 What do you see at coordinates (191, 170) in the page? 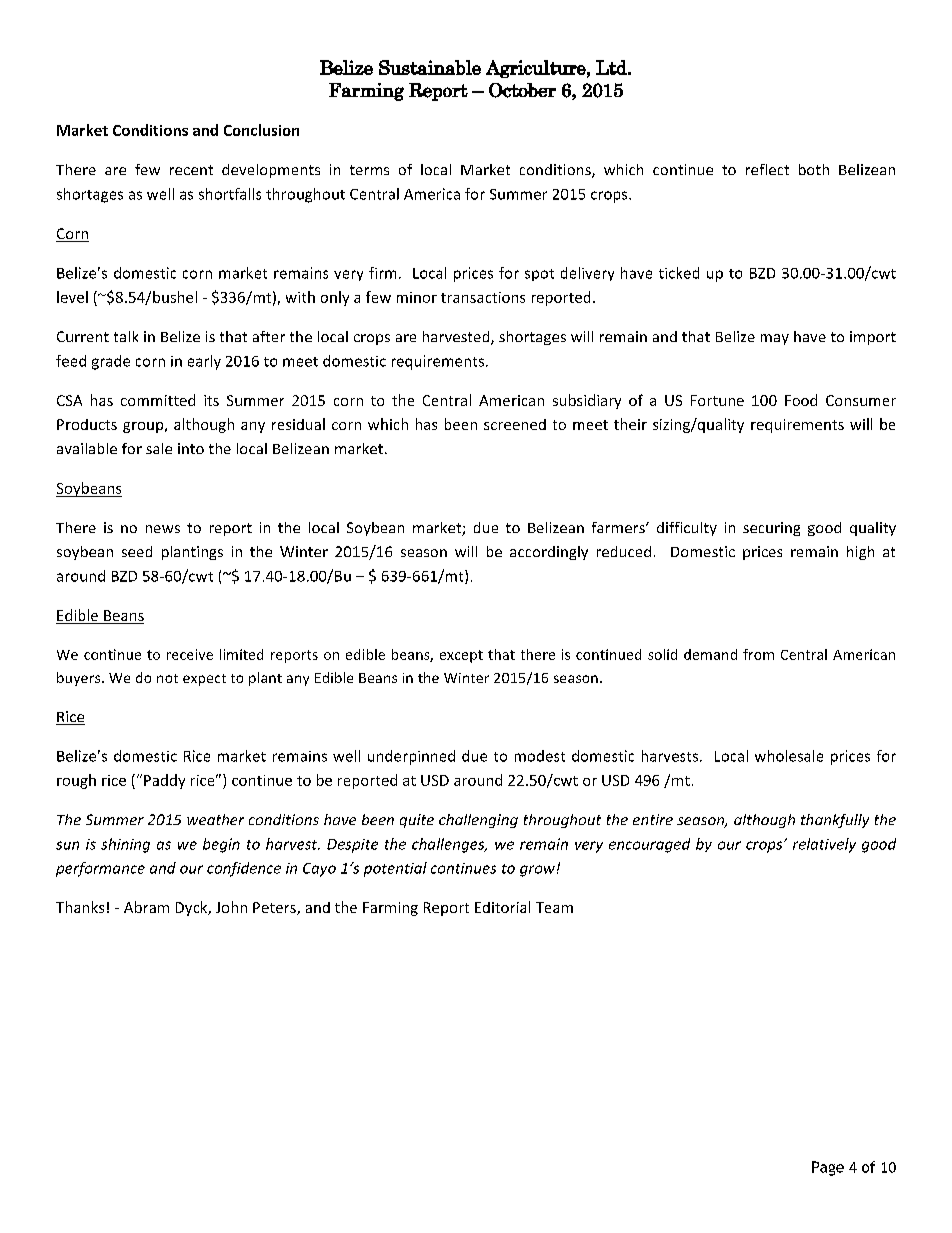
I see `recent` at bounding box center [191, 170].
